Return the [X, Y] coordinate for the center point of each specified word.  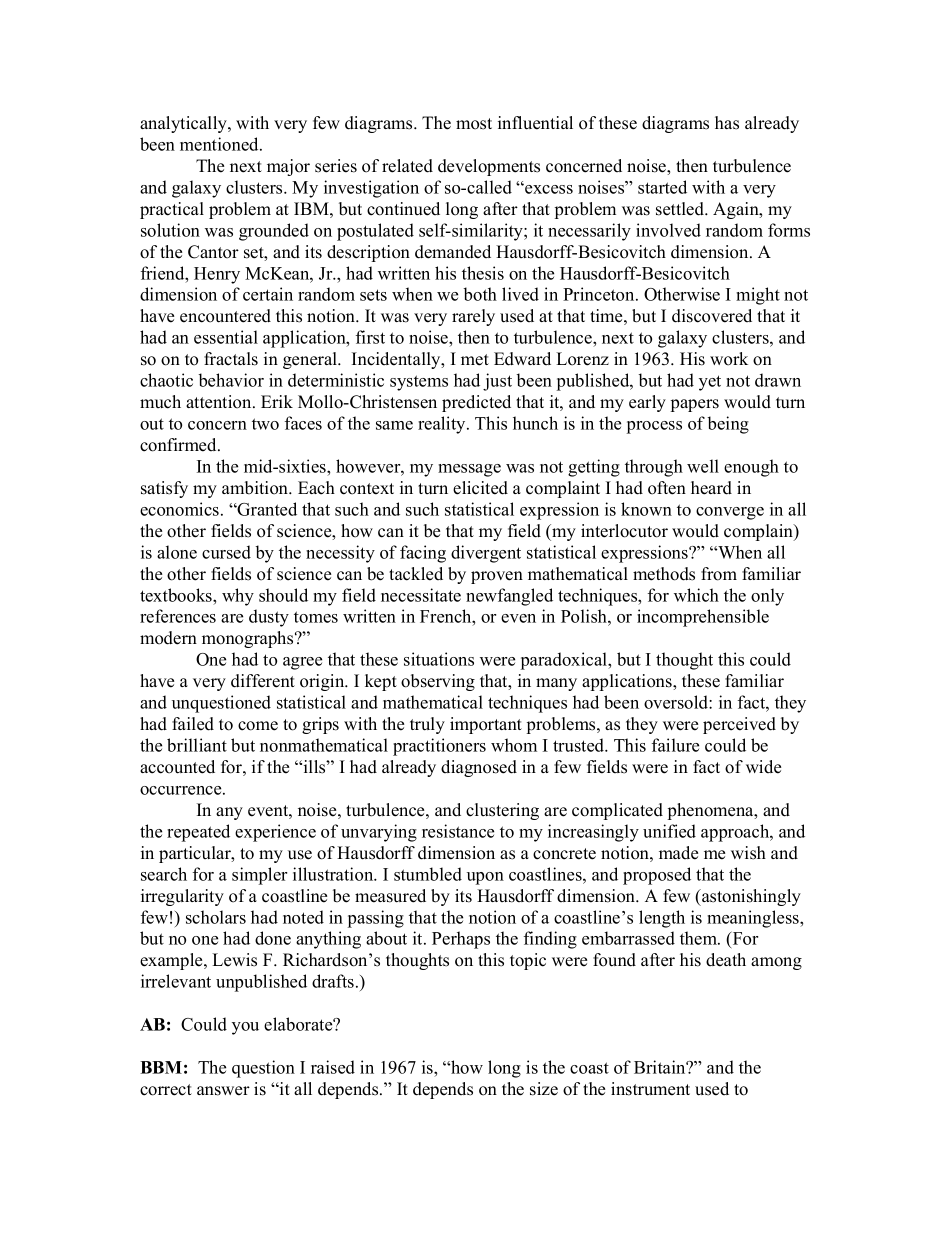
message [469, 470]
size [544, 1089]
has [727, 123]
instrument [650, 1089]
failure [675, 745]
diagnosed [479, 768]
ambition [256, 488]
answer [223, 1091]
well [703, 466]
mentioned [220, 144]
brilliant [197, 745]
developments [489, 167]
